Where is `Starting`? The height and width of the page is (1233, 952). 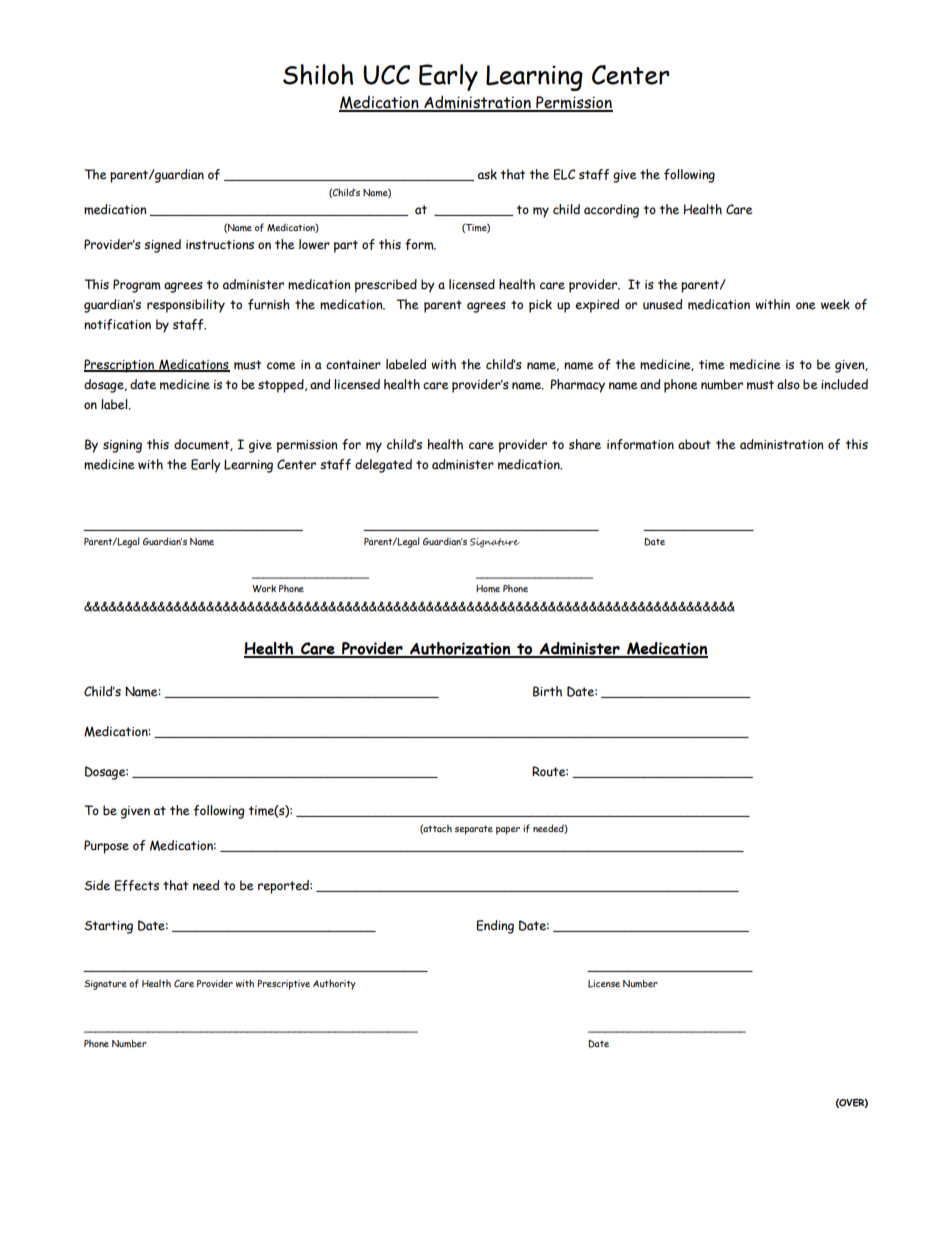 Starting is located at coordinates (108, 927).
